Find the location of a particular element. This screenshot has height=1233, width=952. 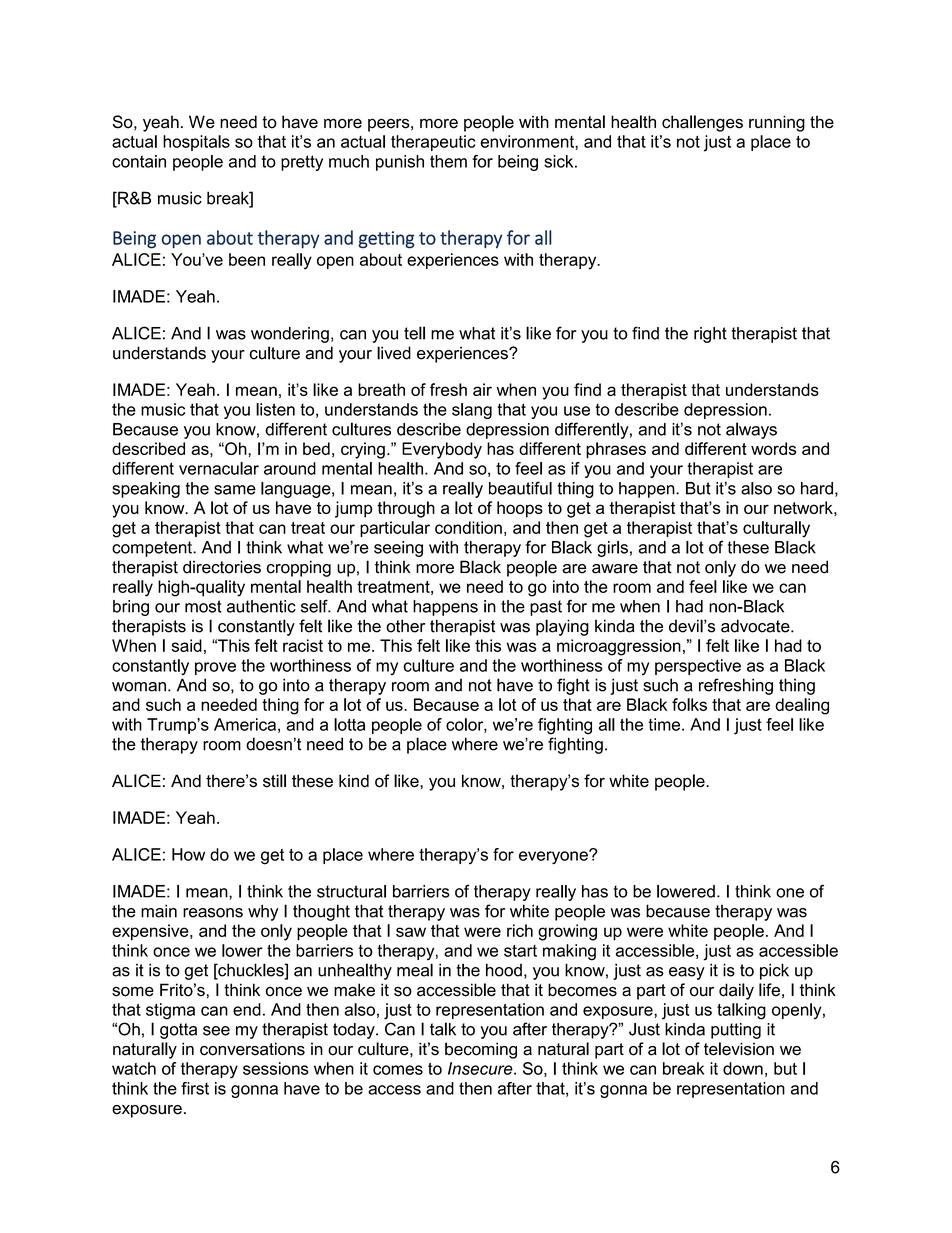

lotta is located at coordinates (349, 724).
